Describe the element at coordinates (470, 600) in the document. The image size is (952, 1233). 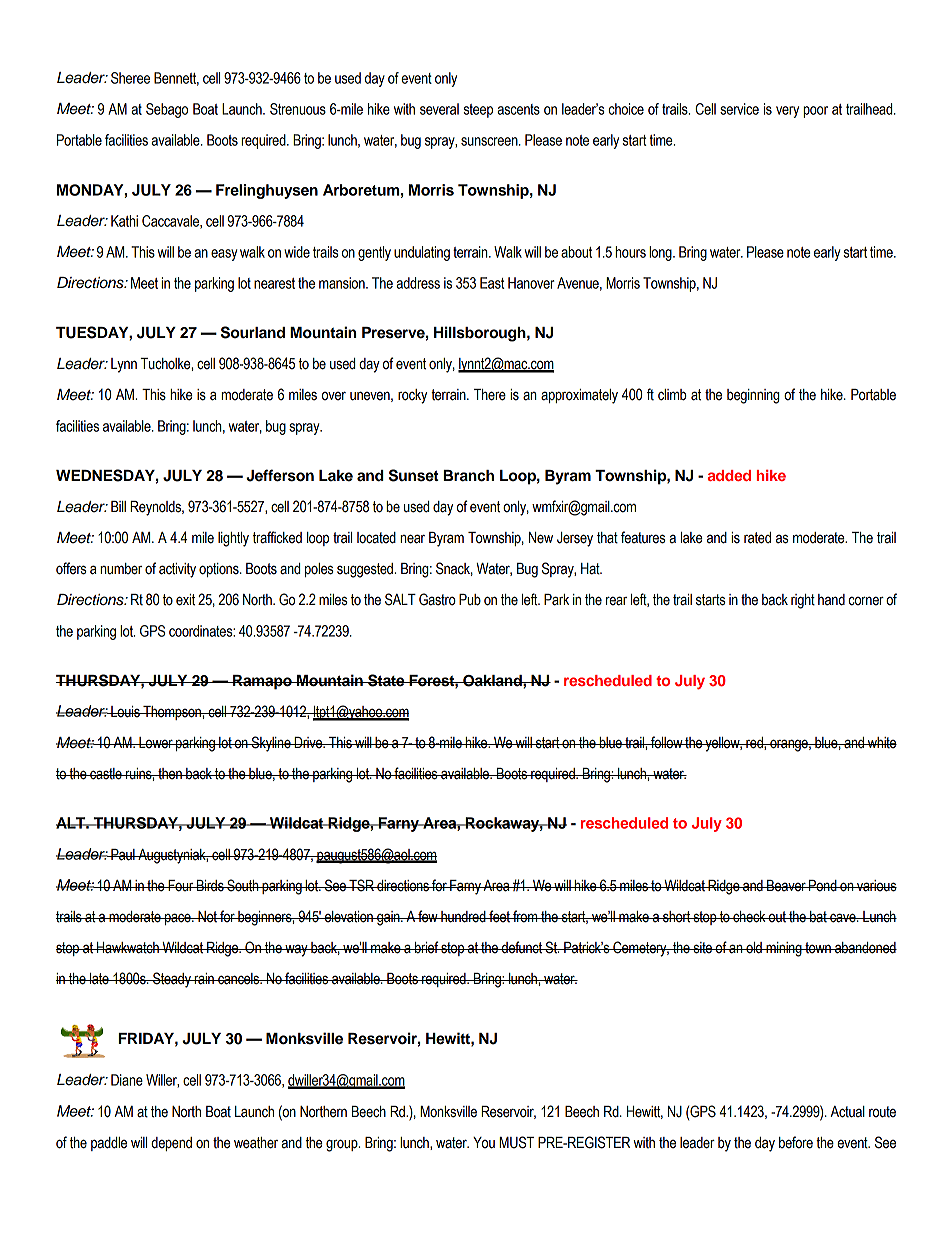
I see `Pub` at that location.
